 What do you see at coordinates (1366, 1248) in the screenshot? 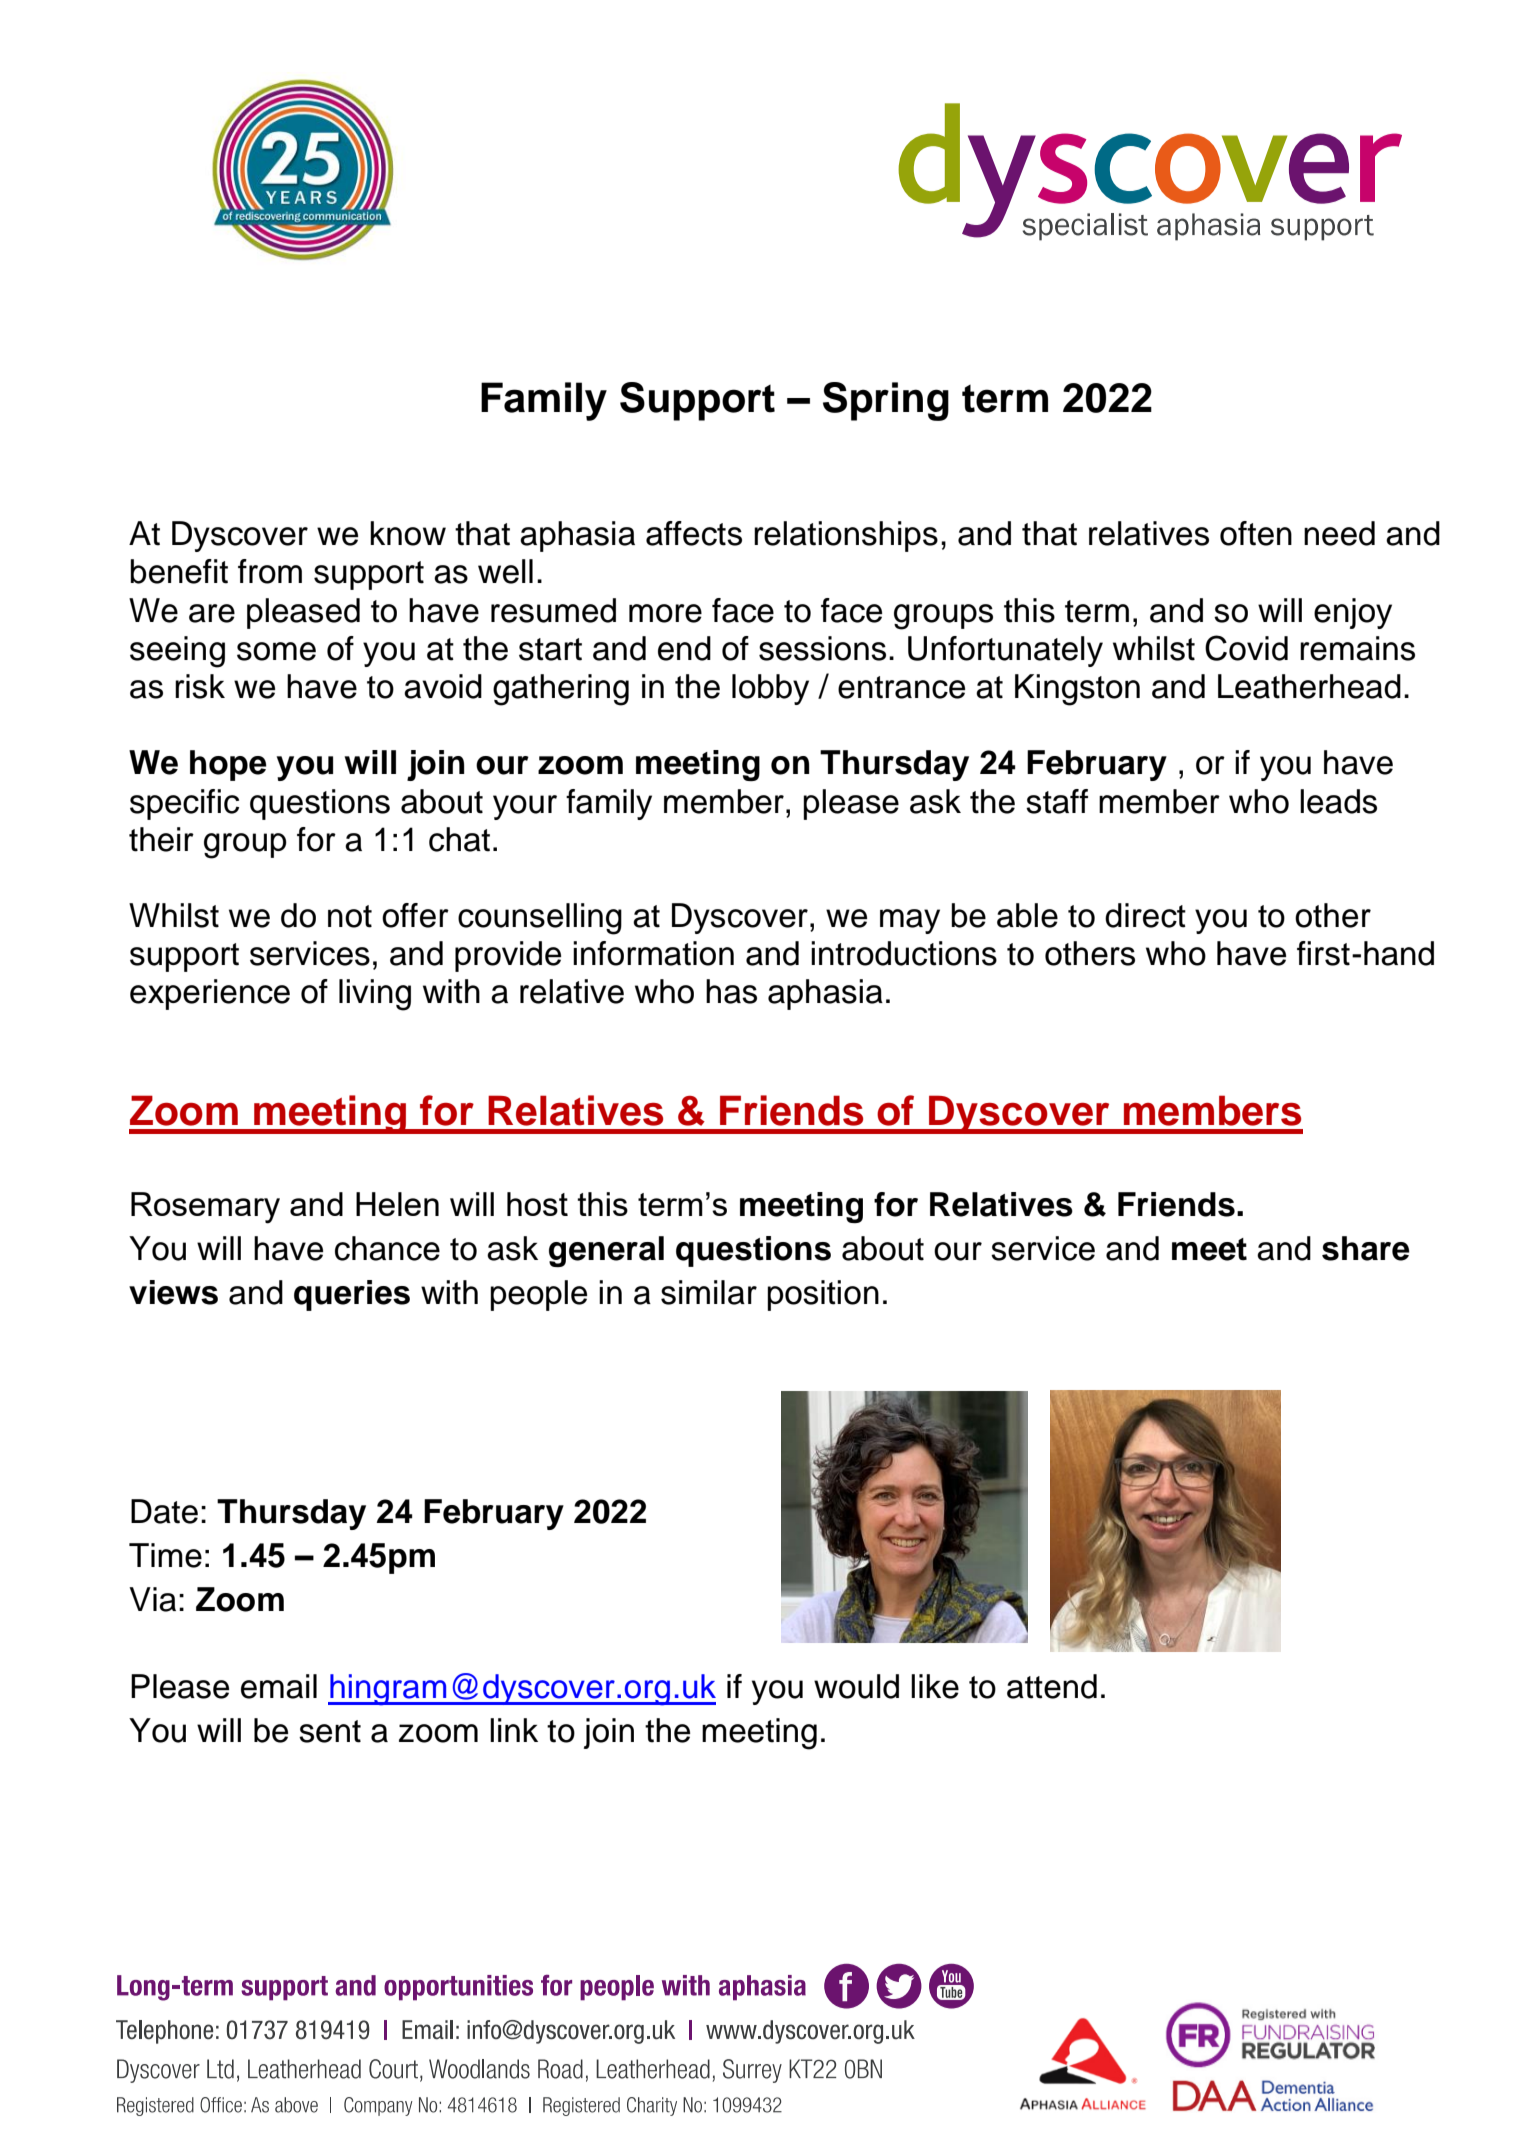
I see `share` at bounding box center [1366, 1248].
